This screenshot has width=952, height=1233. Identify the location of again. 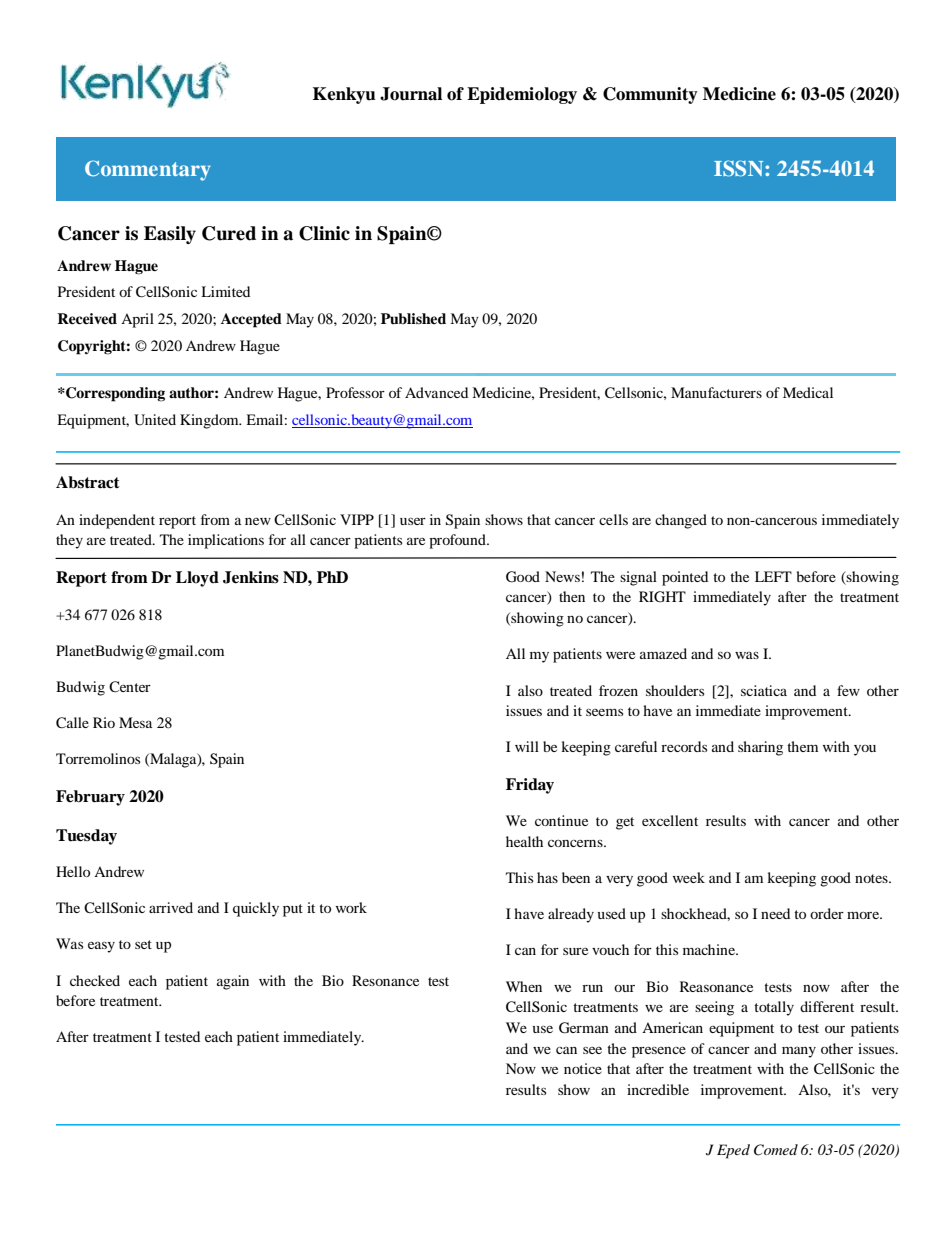
(233, 982).
